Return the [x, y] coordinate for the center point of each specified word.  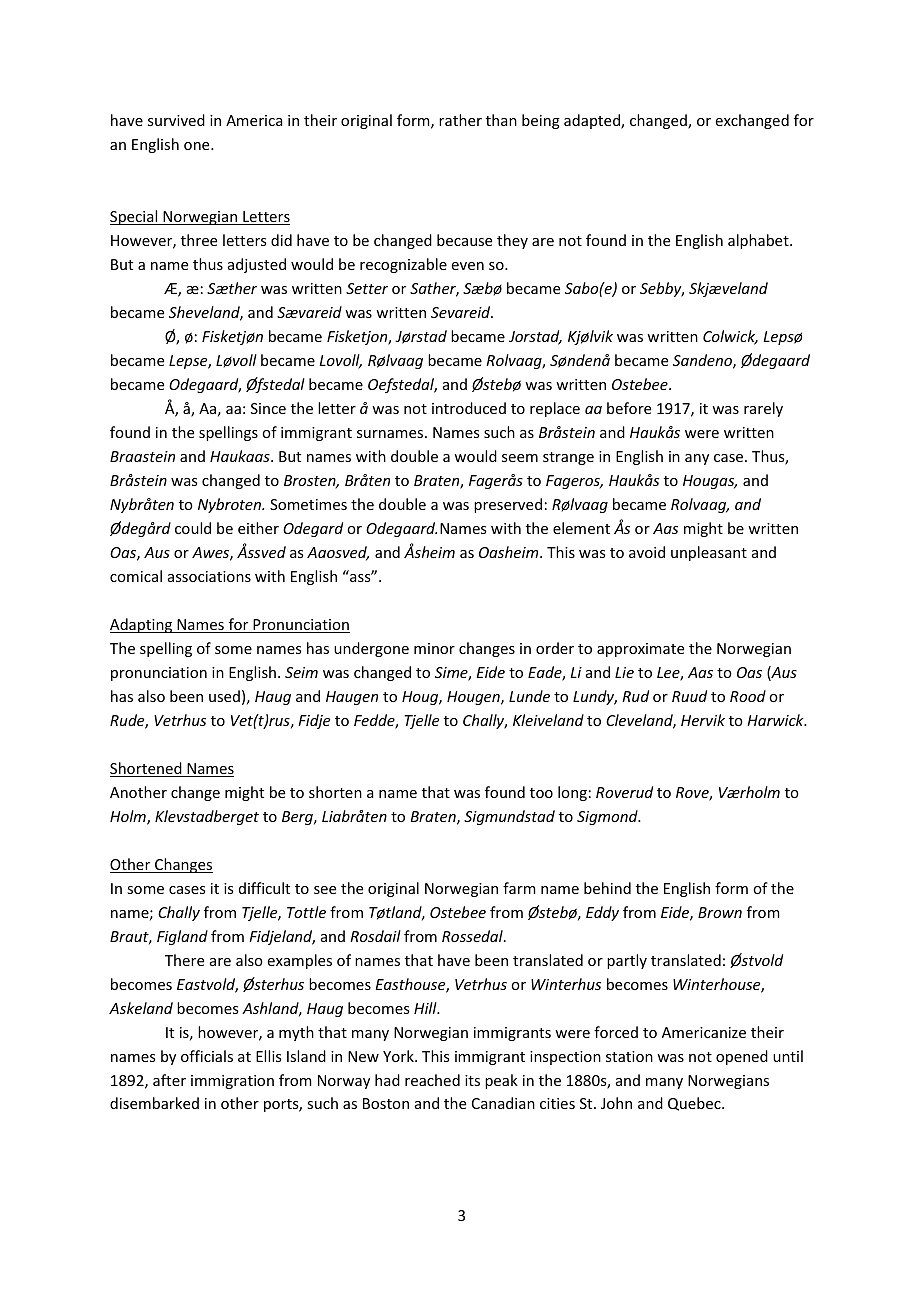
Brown [720, 912]
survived [176, 120]
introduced [469, 408]
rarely [763, 409]
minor [434, 648]
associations [209, 576]
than [501, 120]
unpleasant [709, 553]
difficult [264, 888]
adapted [593, 121]
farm [519, 888]
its [472, 1080]
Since [268, 408]
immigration [232, 1082]
